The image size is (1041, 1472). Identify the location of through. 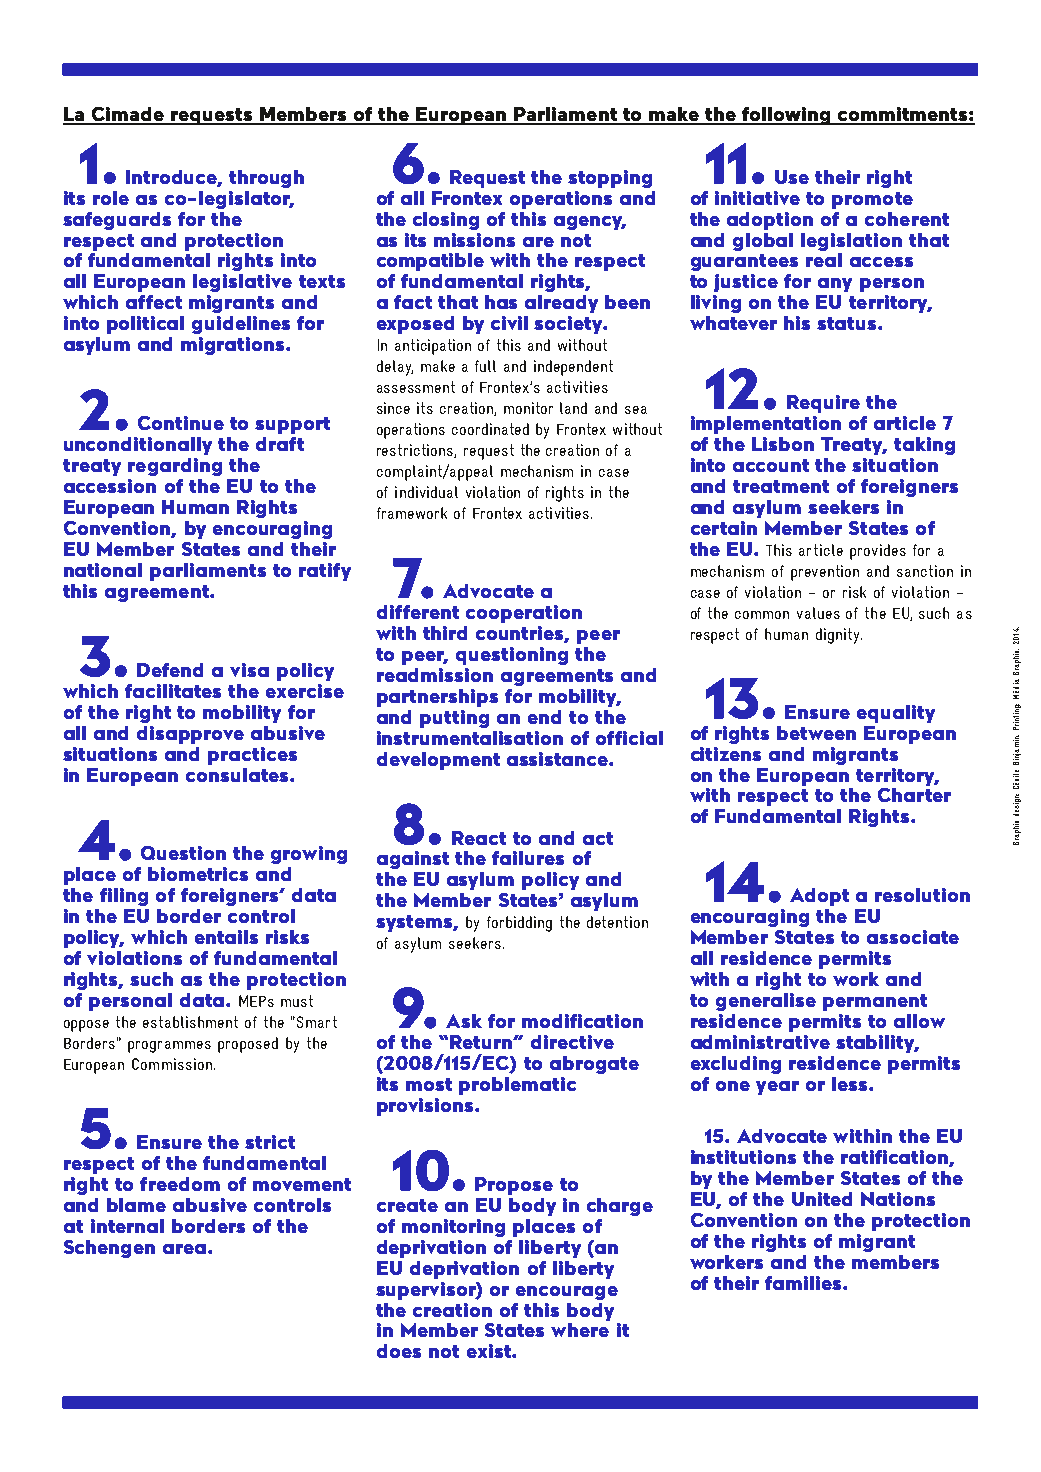
(266, 179).
